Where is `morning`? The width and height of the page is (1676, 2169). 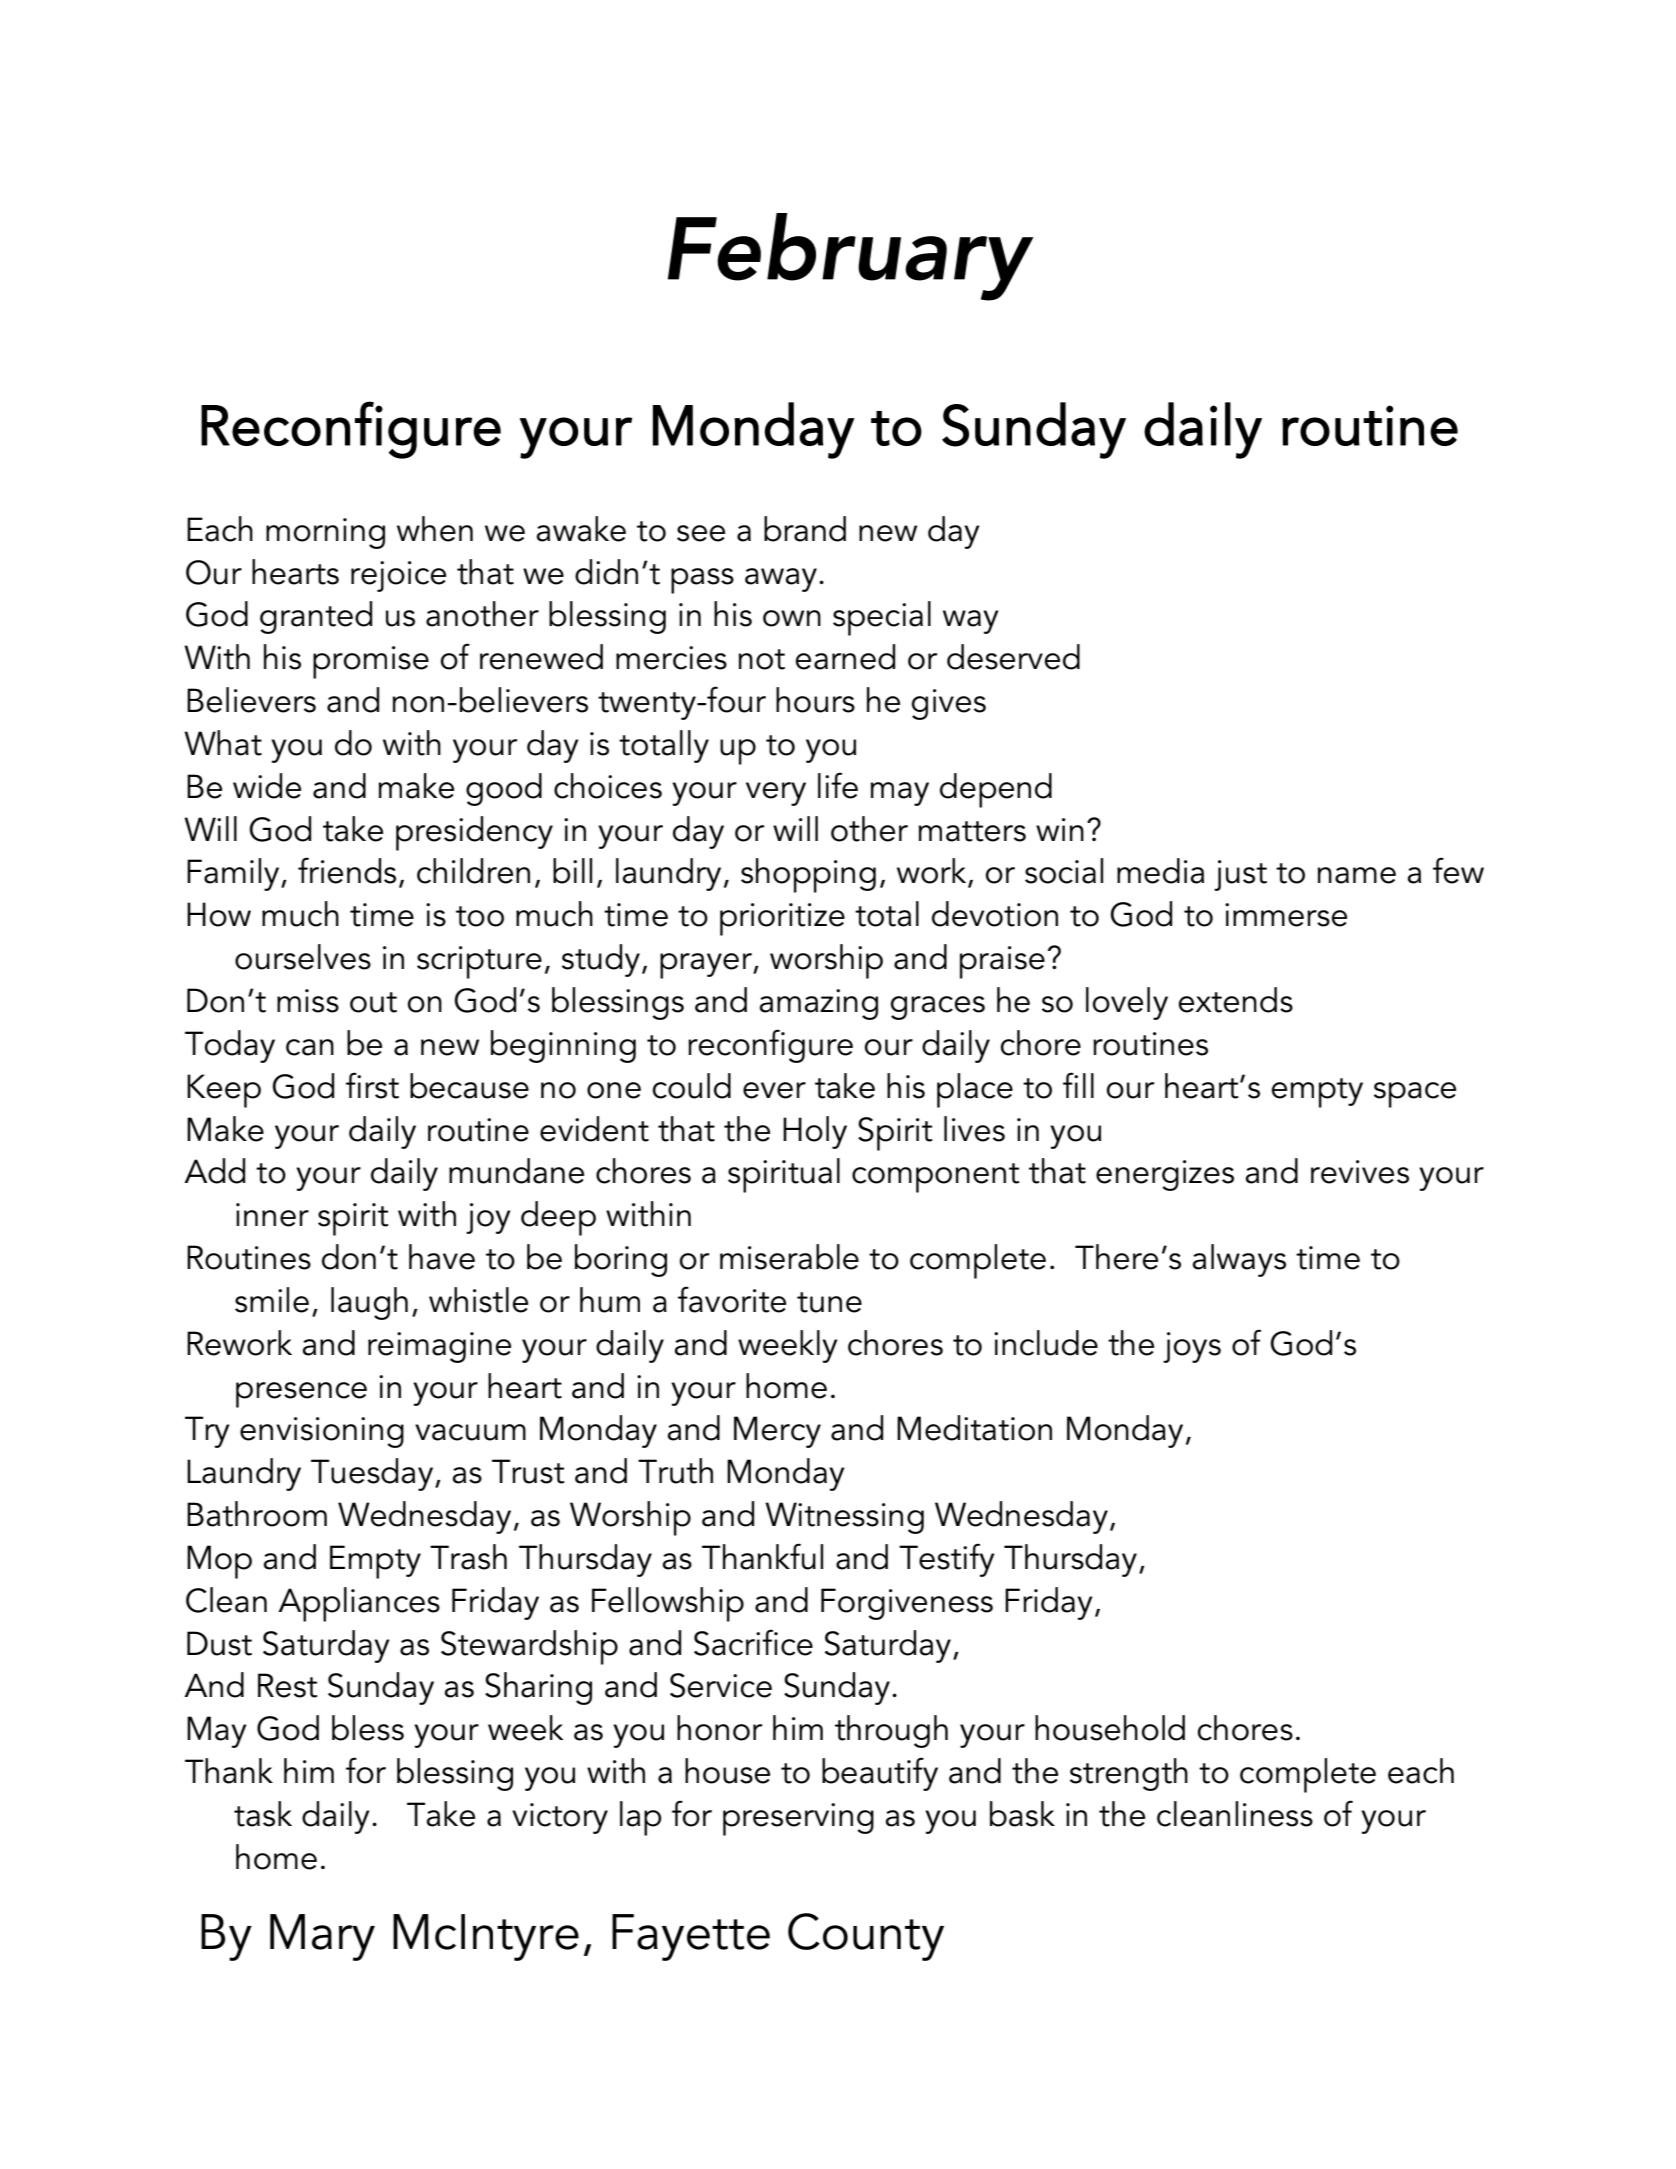
morning is located at coordinates (325, 533).
